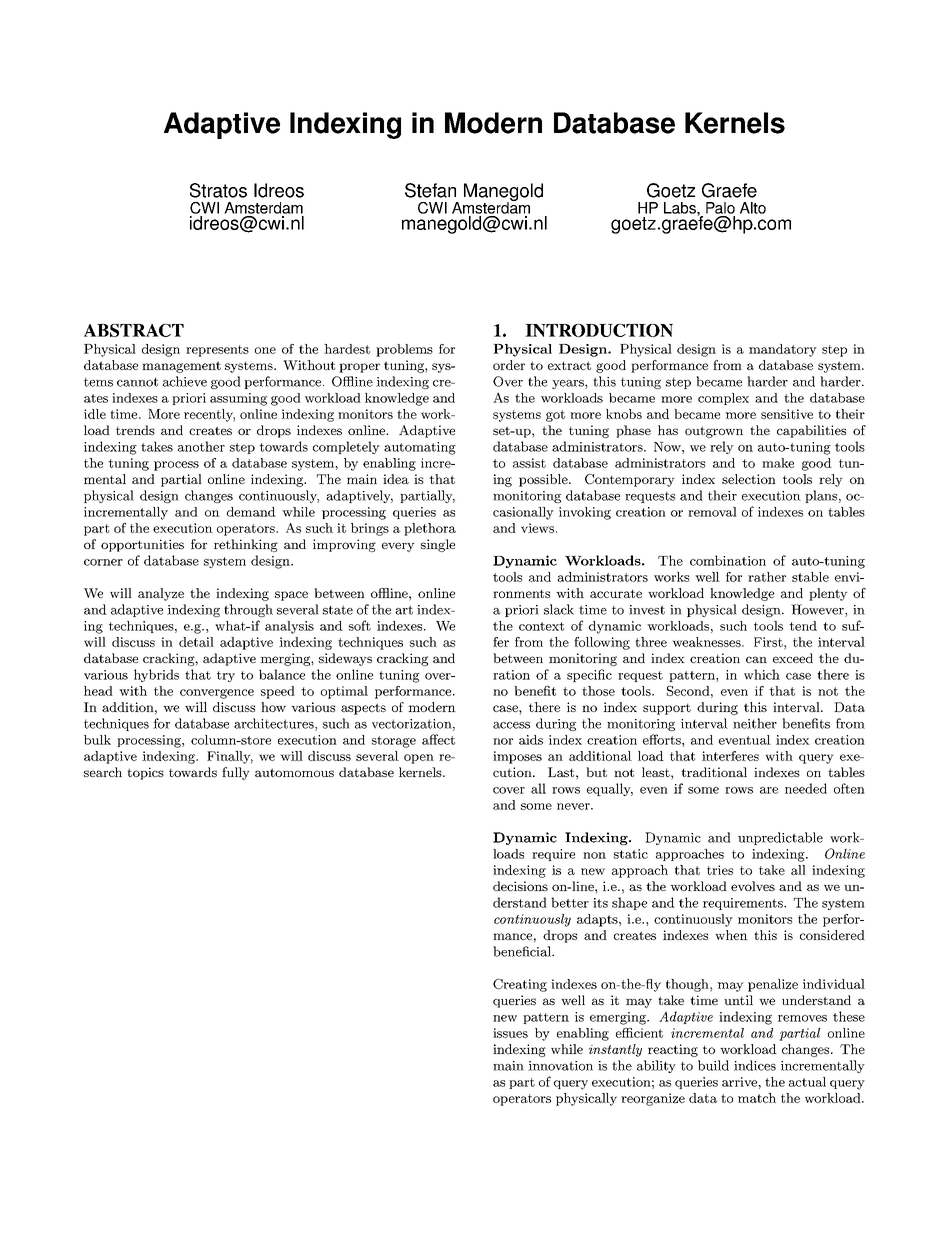 The width and height of the screenshot is (952, 1233). I want to click on issues, so click(510, 1033).
